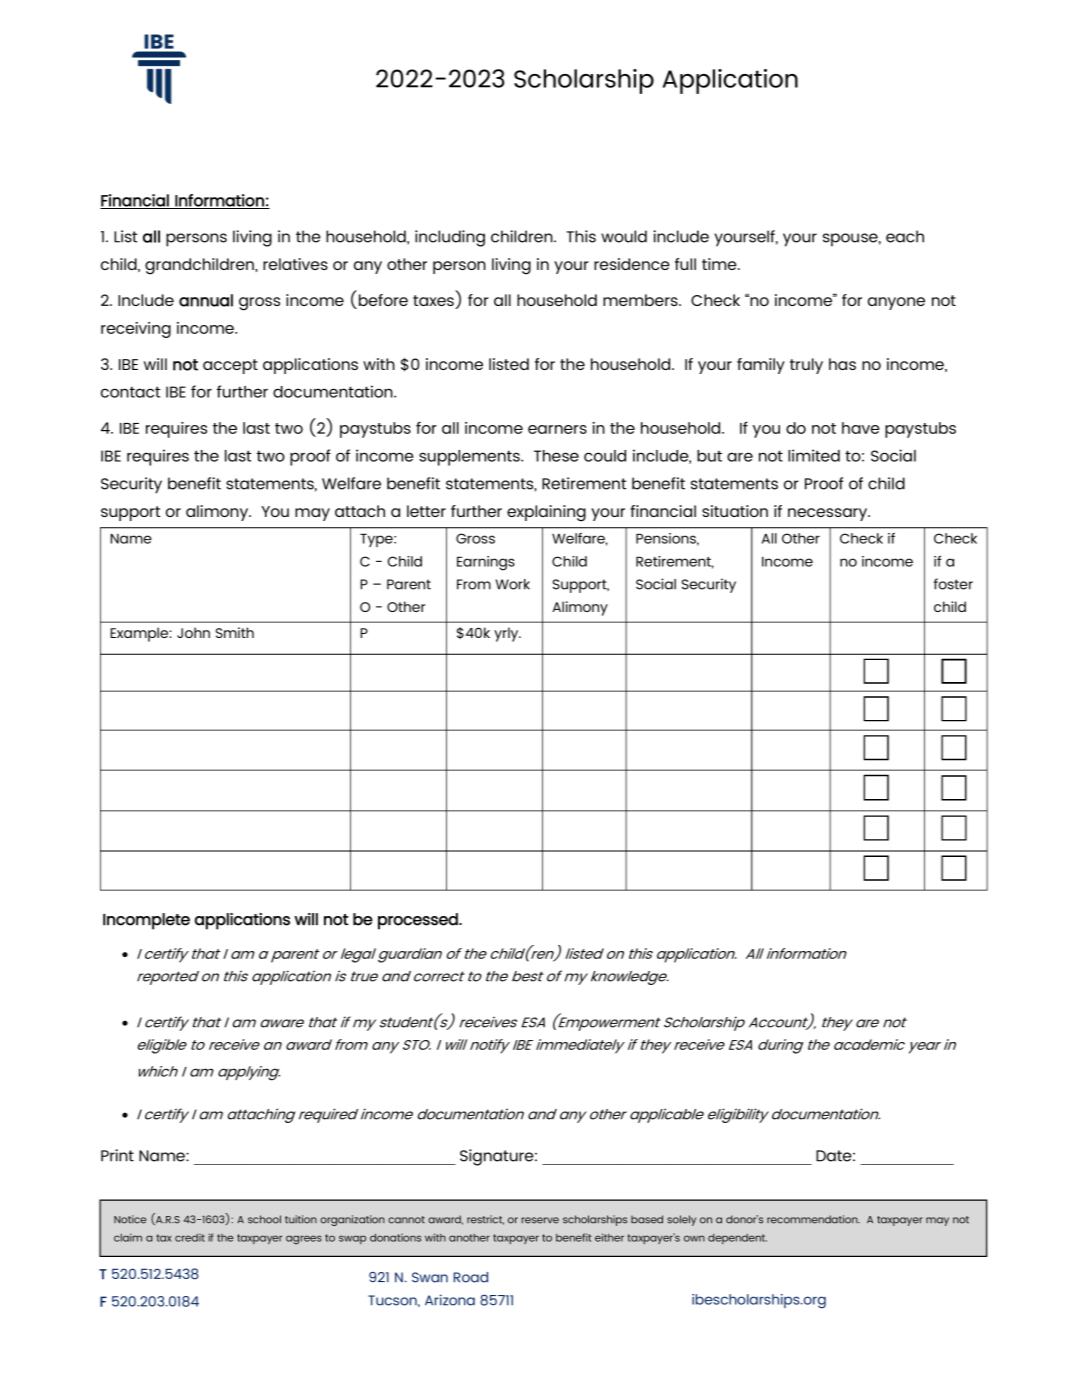 Image resolution: width=1067 pixels, height=1380 pixels. I want to click on annual, so click(206, 300).
